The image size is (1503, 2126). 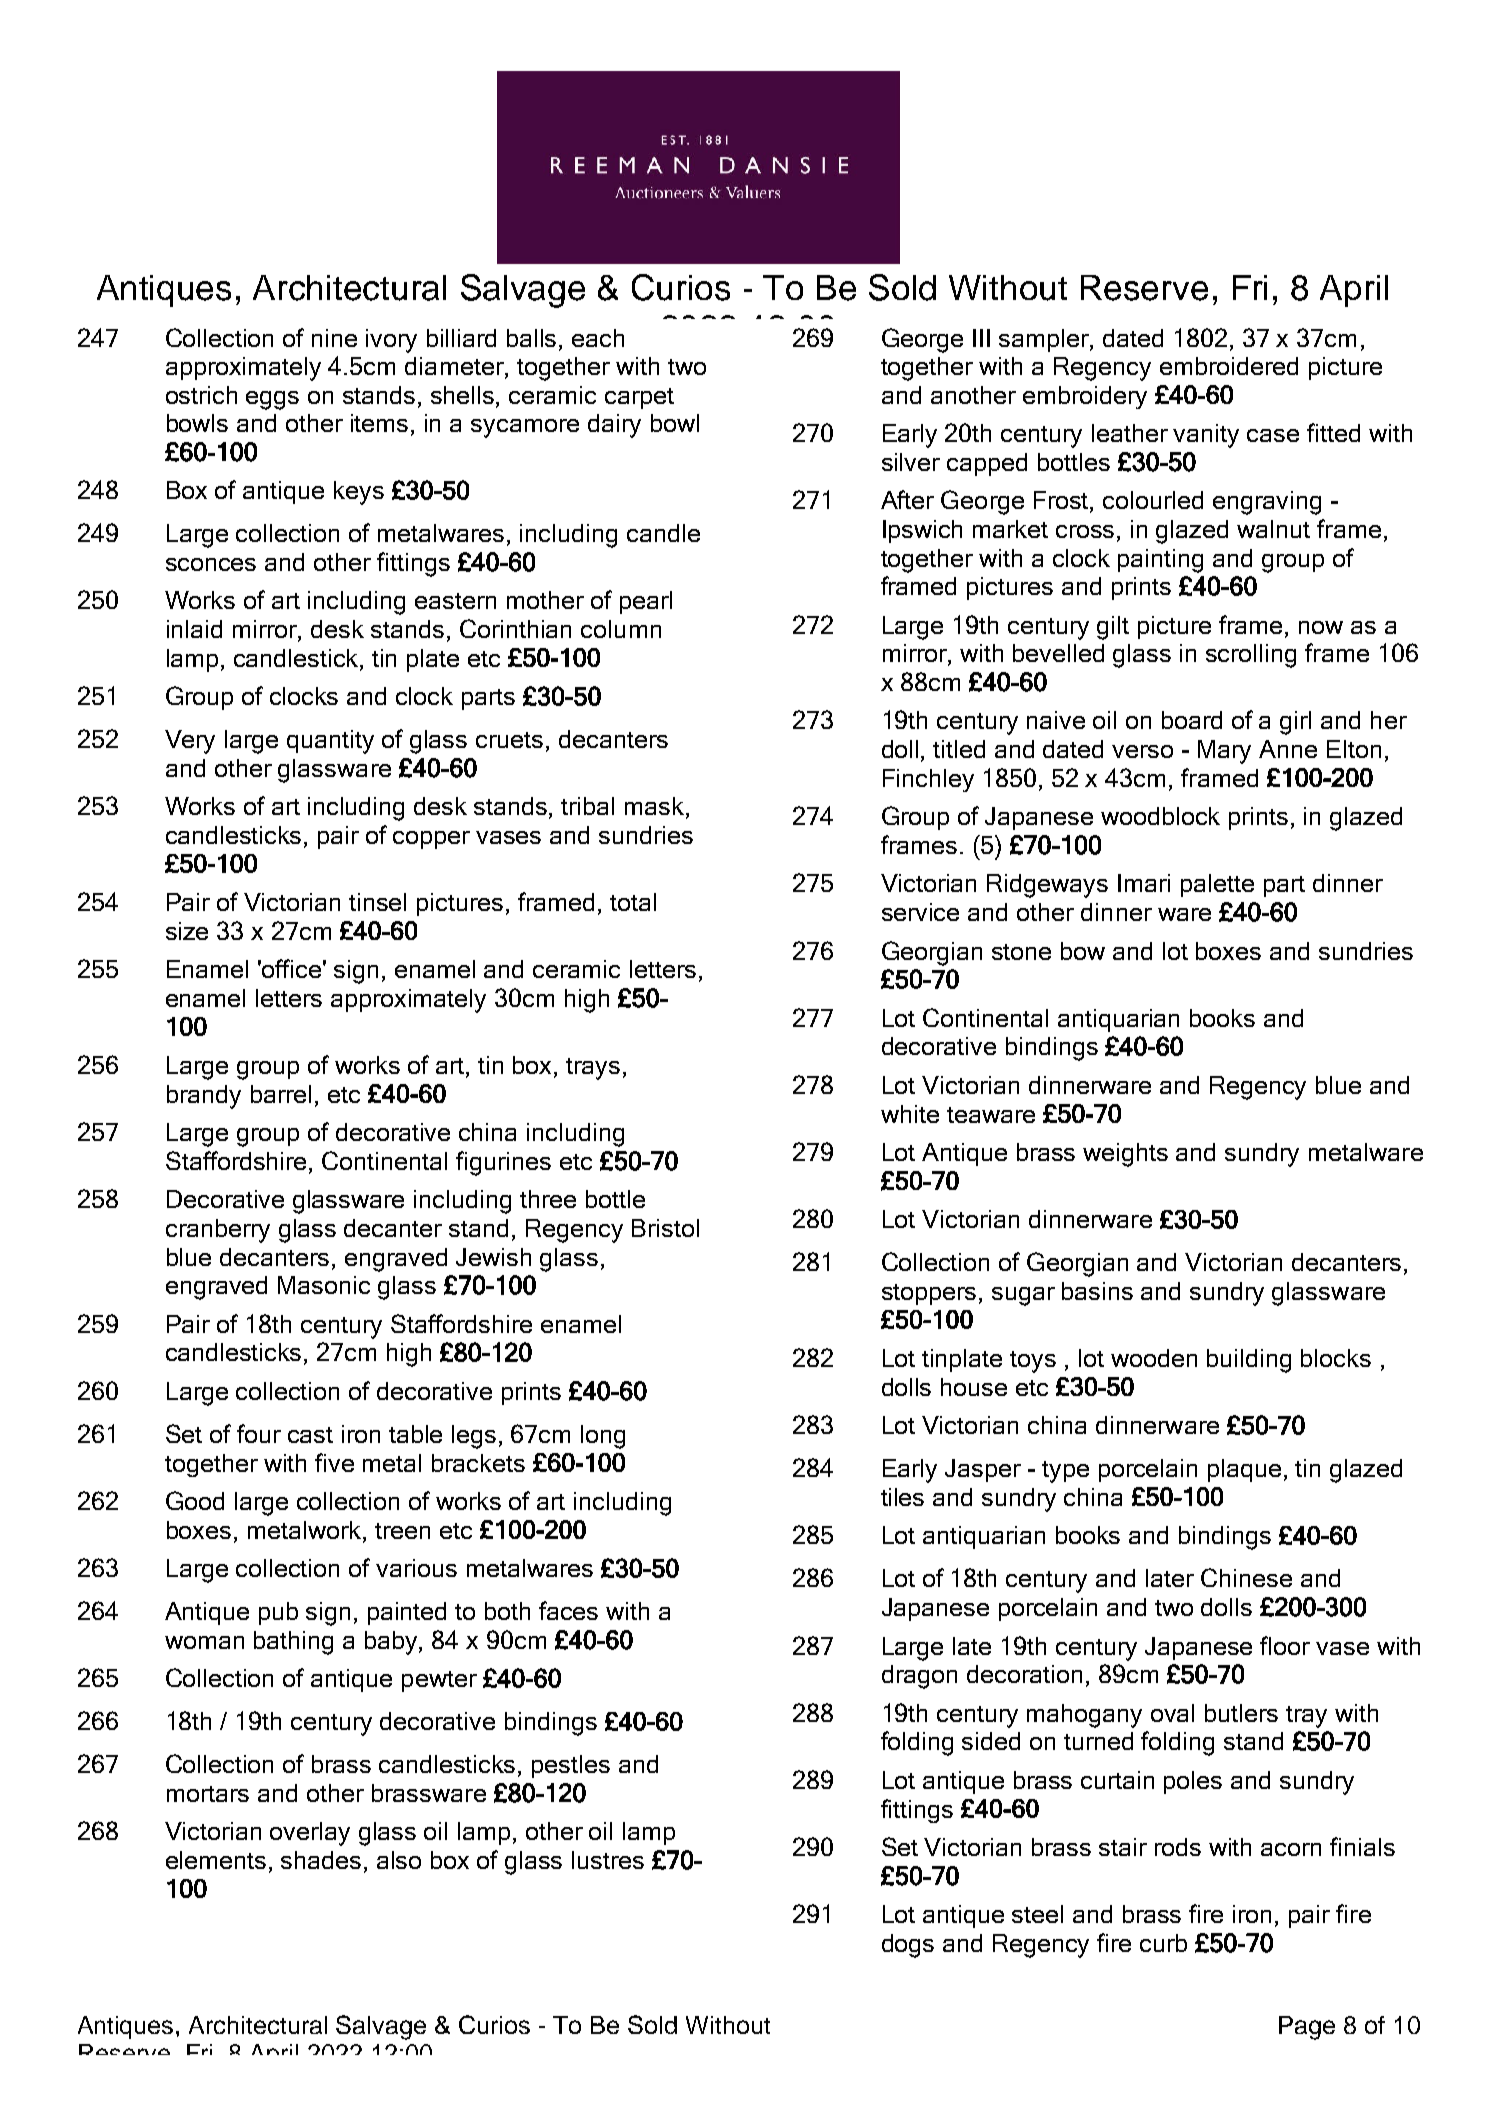 I want to click on tiles, so click(x=902, y=1497).
